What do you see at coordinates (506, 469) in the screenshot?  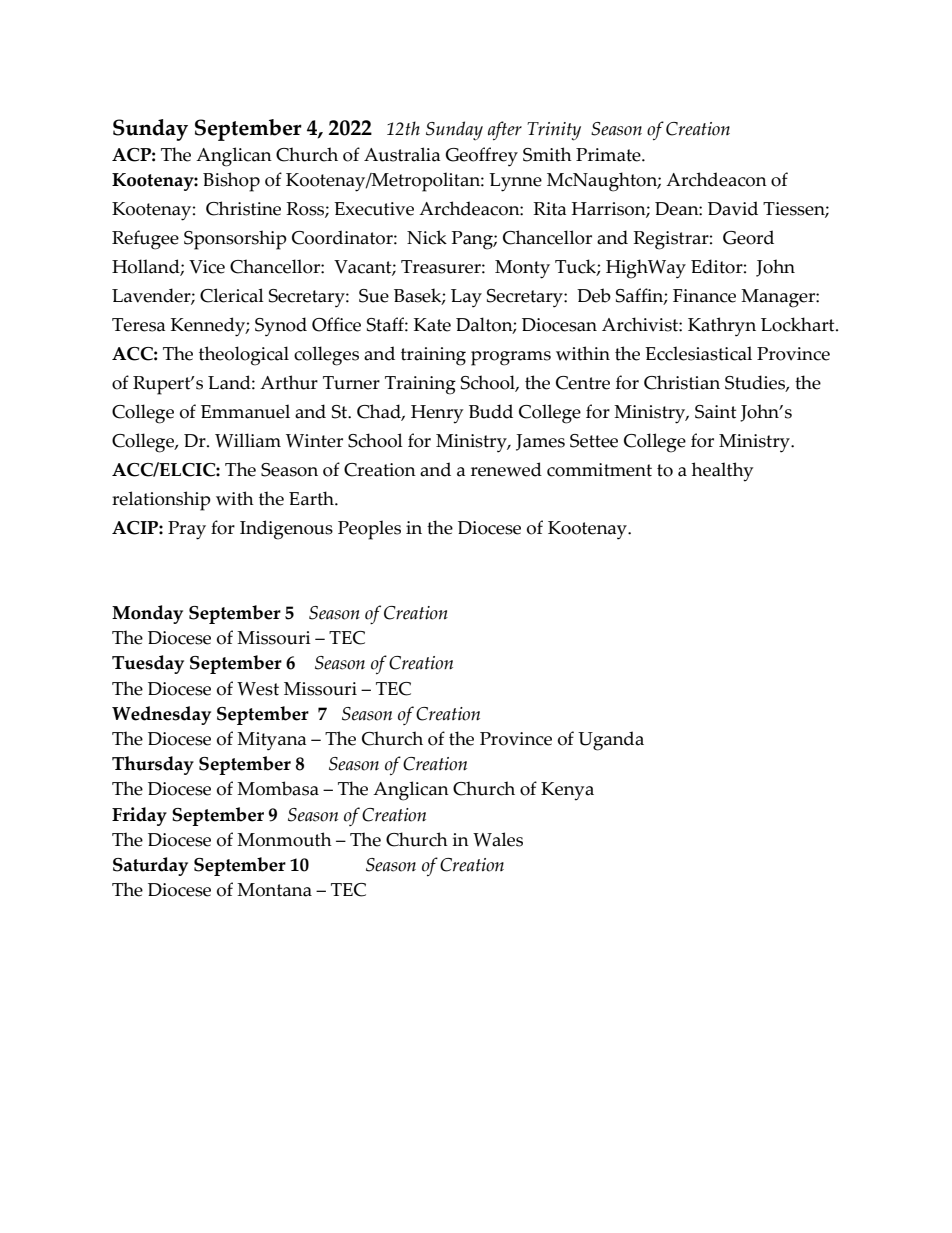 I see `renewed` at bounding box center [506, 469].
